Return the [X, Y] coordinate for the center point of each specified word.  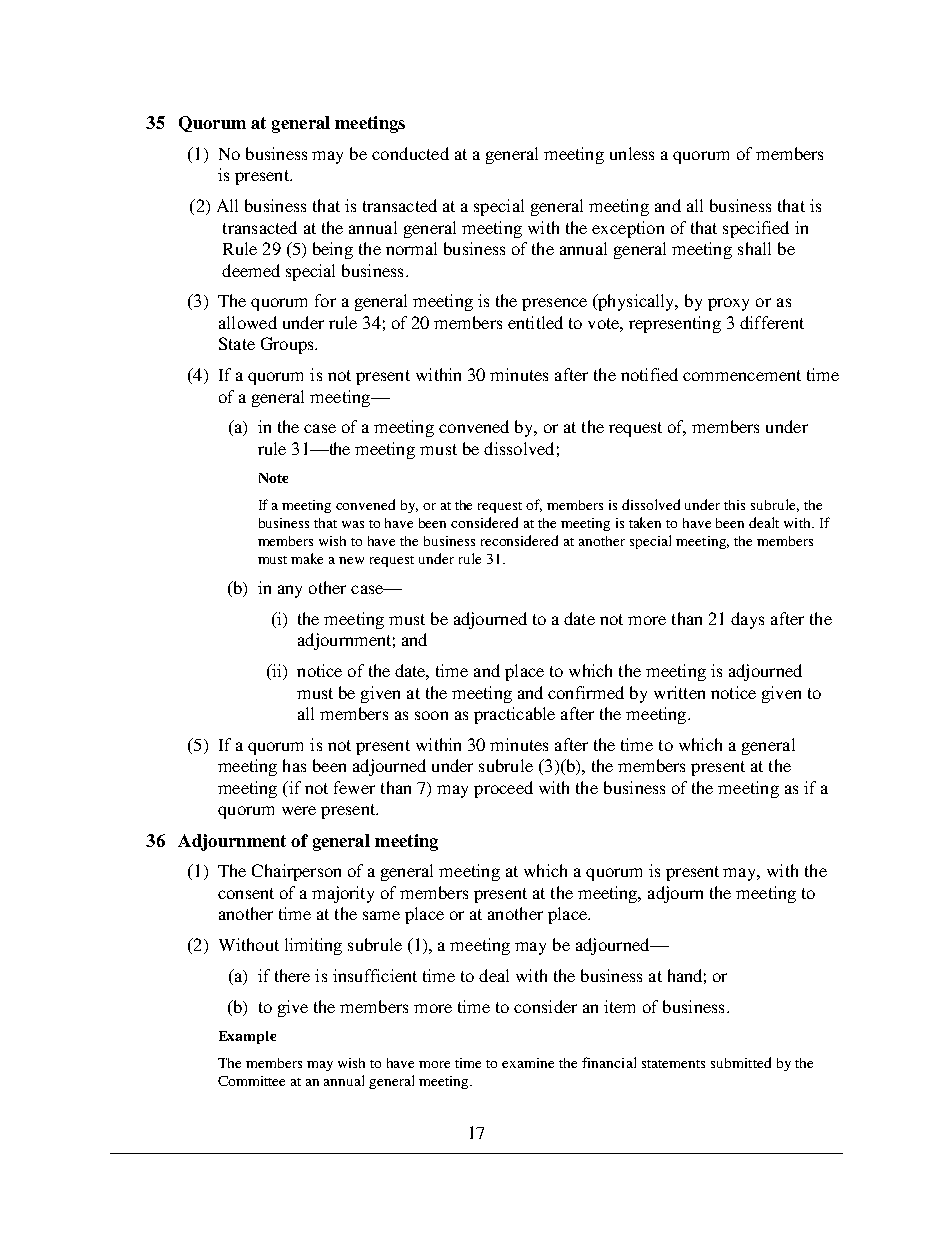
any [290, 591]
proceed [503, 789]
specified [756, 229]
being [333, 250]
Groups [288, 345]
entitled [535, 322]
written [679, 692]
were [299, 810]
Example [247, 1037]
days [747, 620]
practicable [514, 715]
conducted [410, 153]
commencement [742, 375]
